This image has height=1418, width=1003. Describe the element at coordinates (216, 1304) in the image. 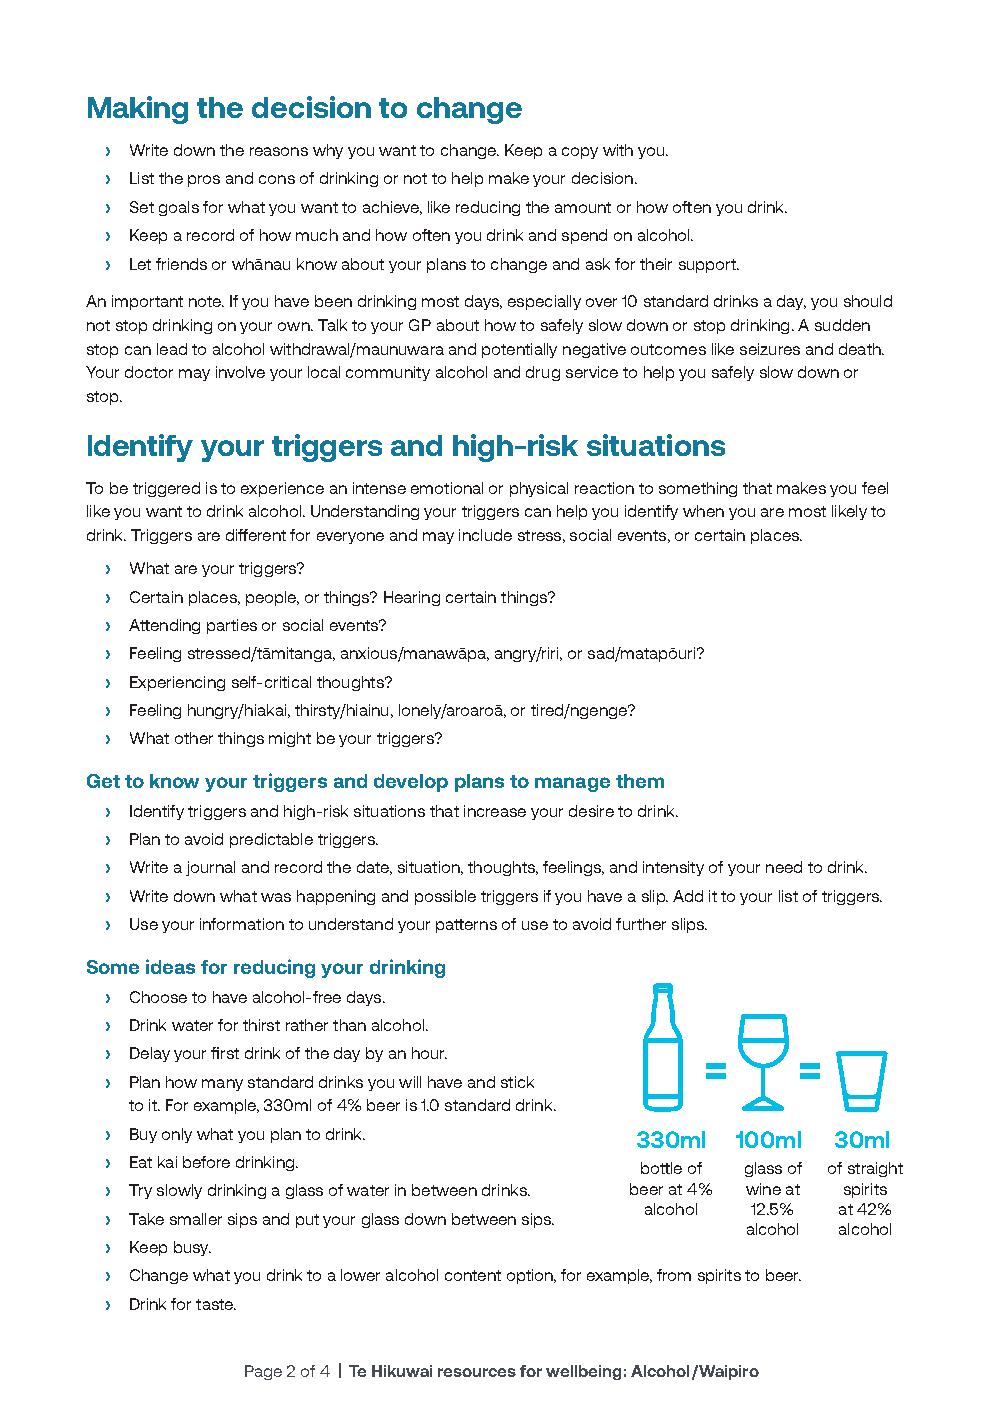

I see `taste` at that location.
